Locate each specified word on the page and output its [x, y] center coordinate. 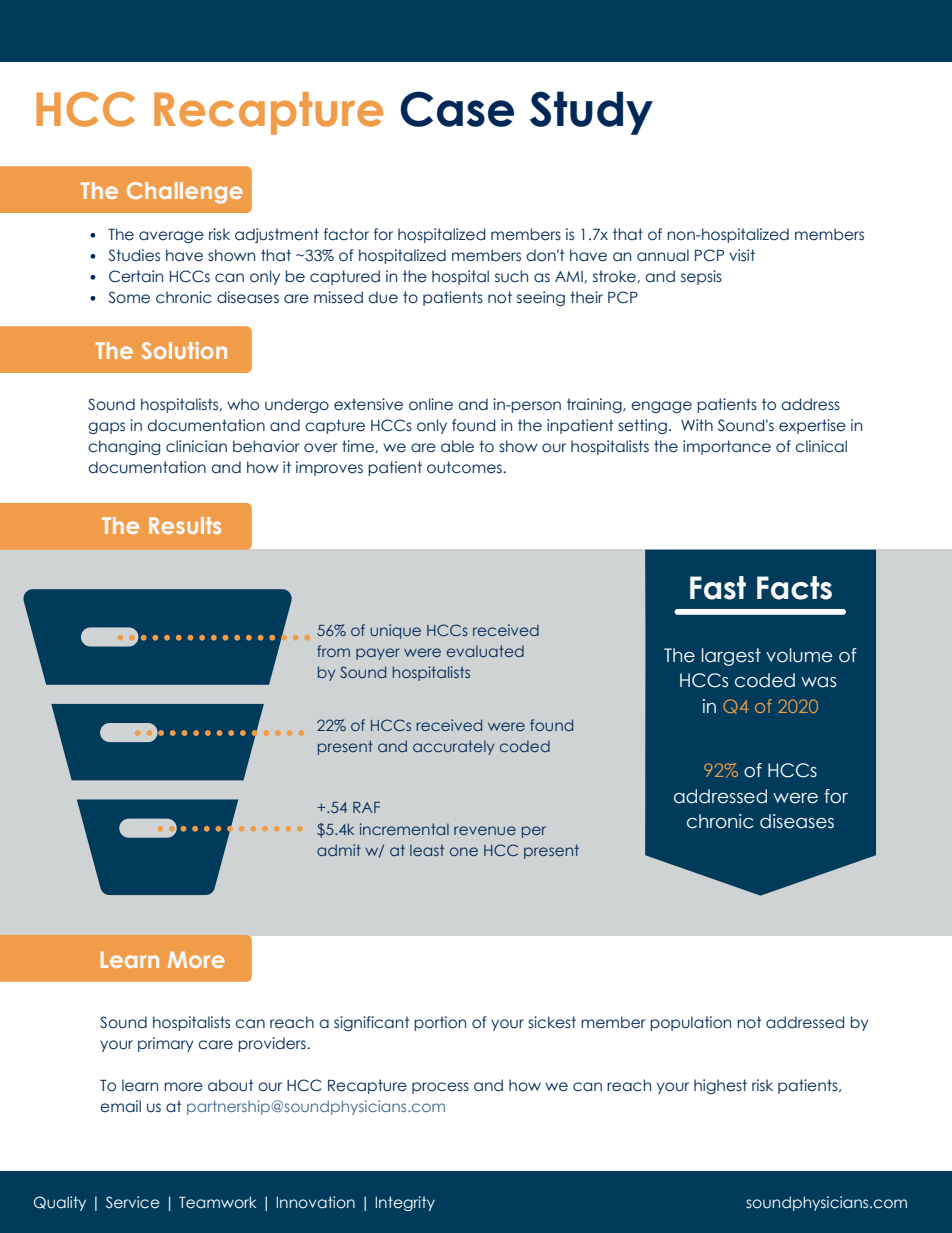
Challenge [185, 193]
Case [457, 109]
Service [133, 1202]
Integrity [405, 1203]
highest [720, 1086]
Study [591, 113]
